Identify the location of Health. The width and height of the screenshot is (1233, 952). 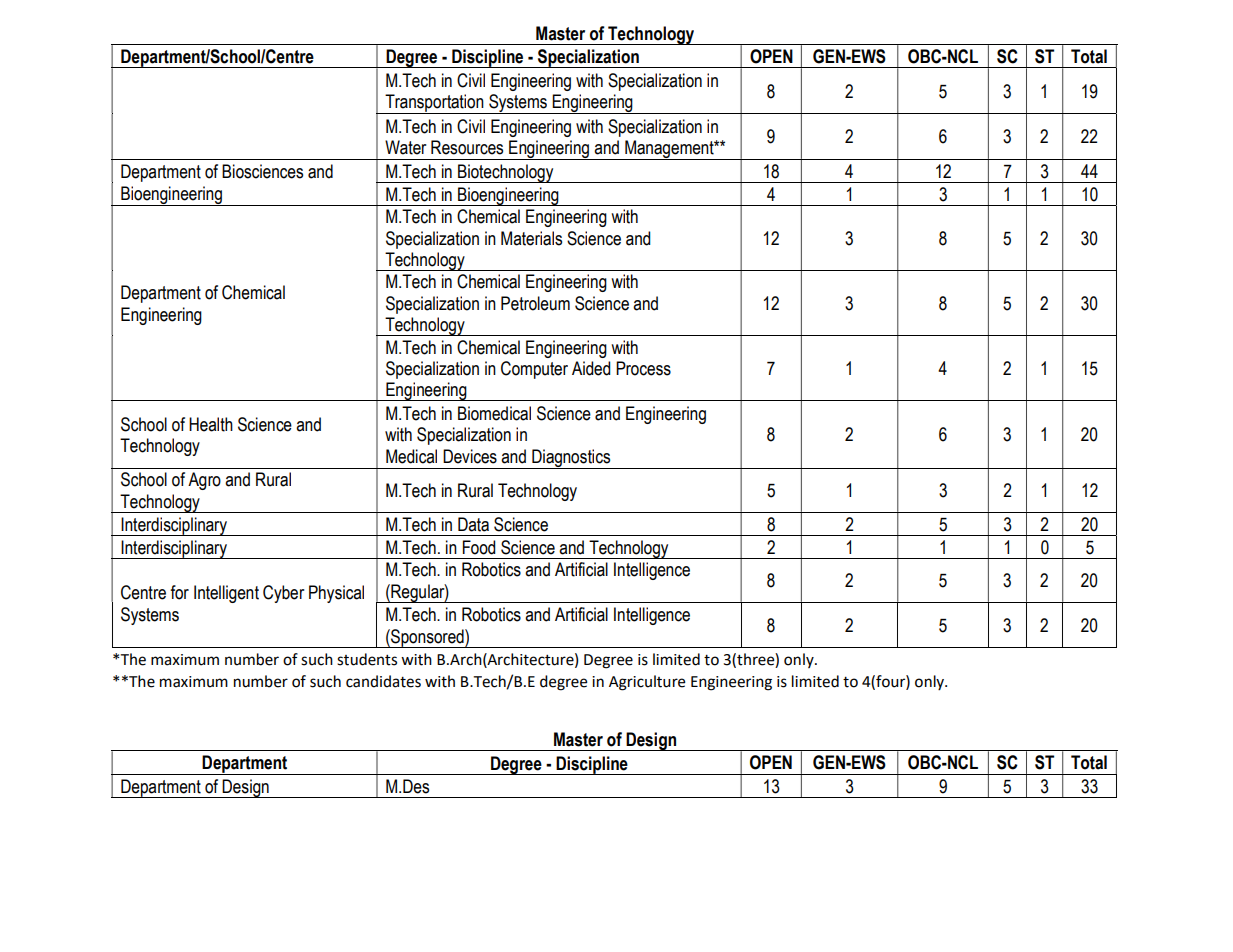
(211, 424).
